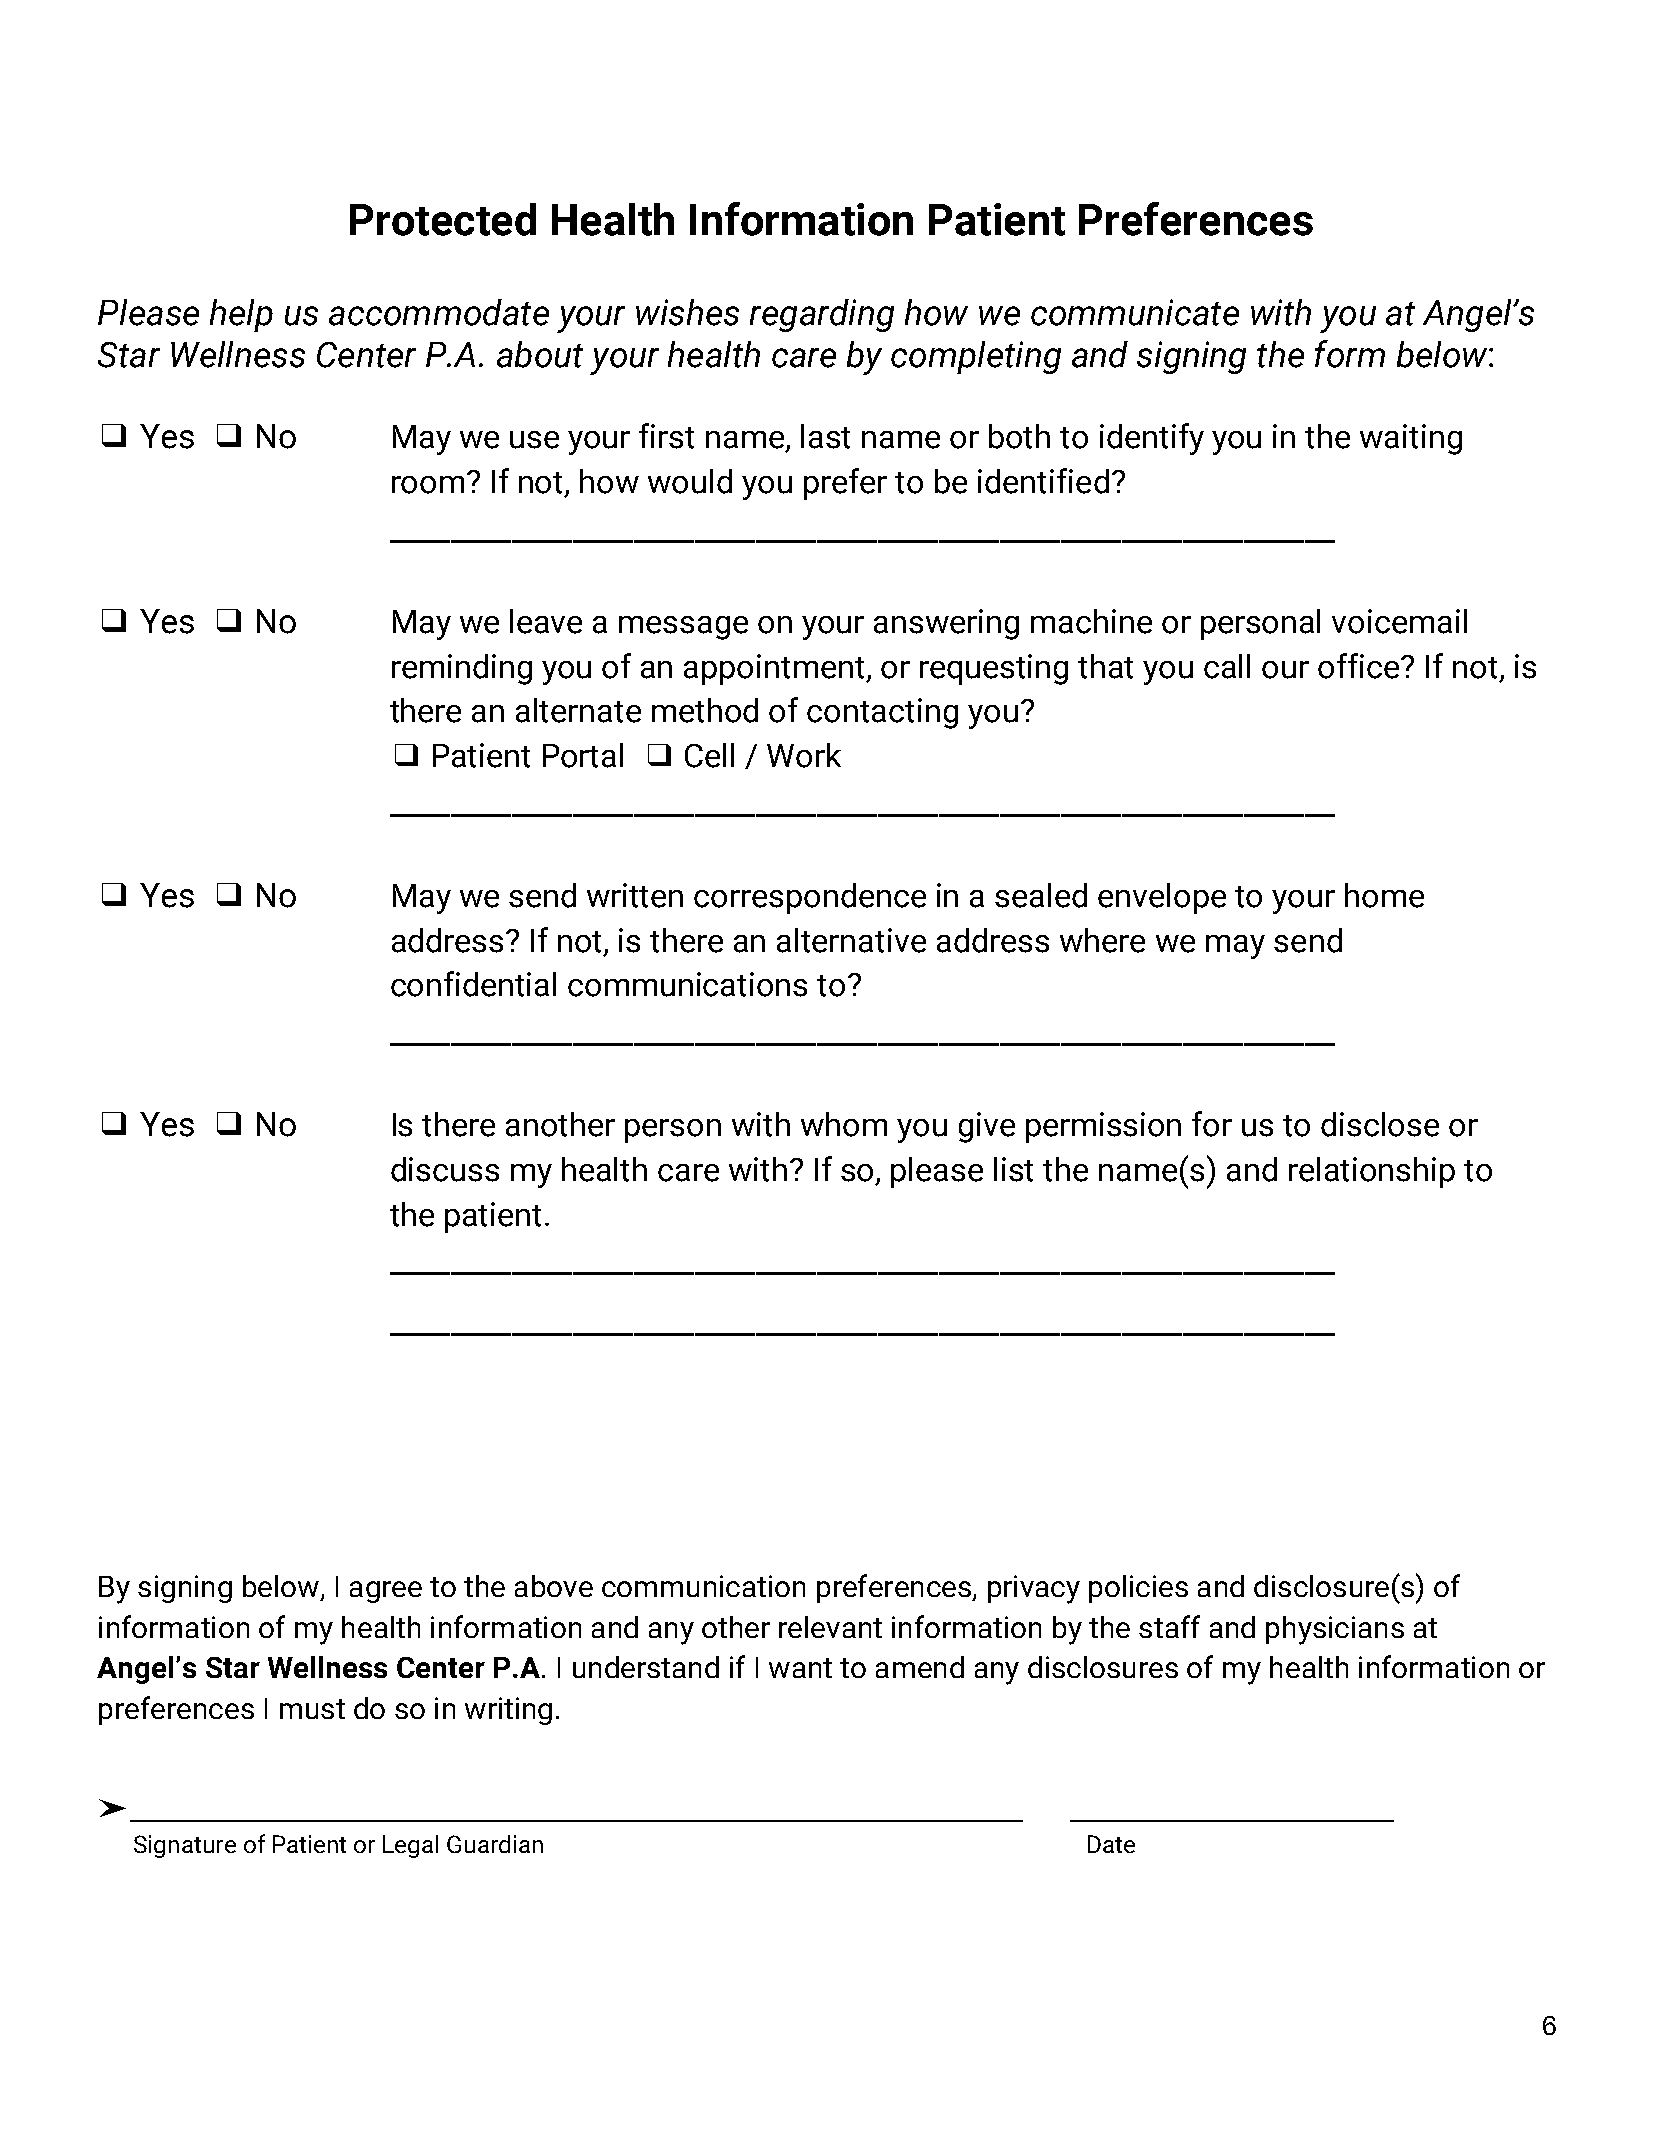 Image resolution: width=1656 pixels, height=2143 pixels. I want to click on communicate, so click(1135, 312).
